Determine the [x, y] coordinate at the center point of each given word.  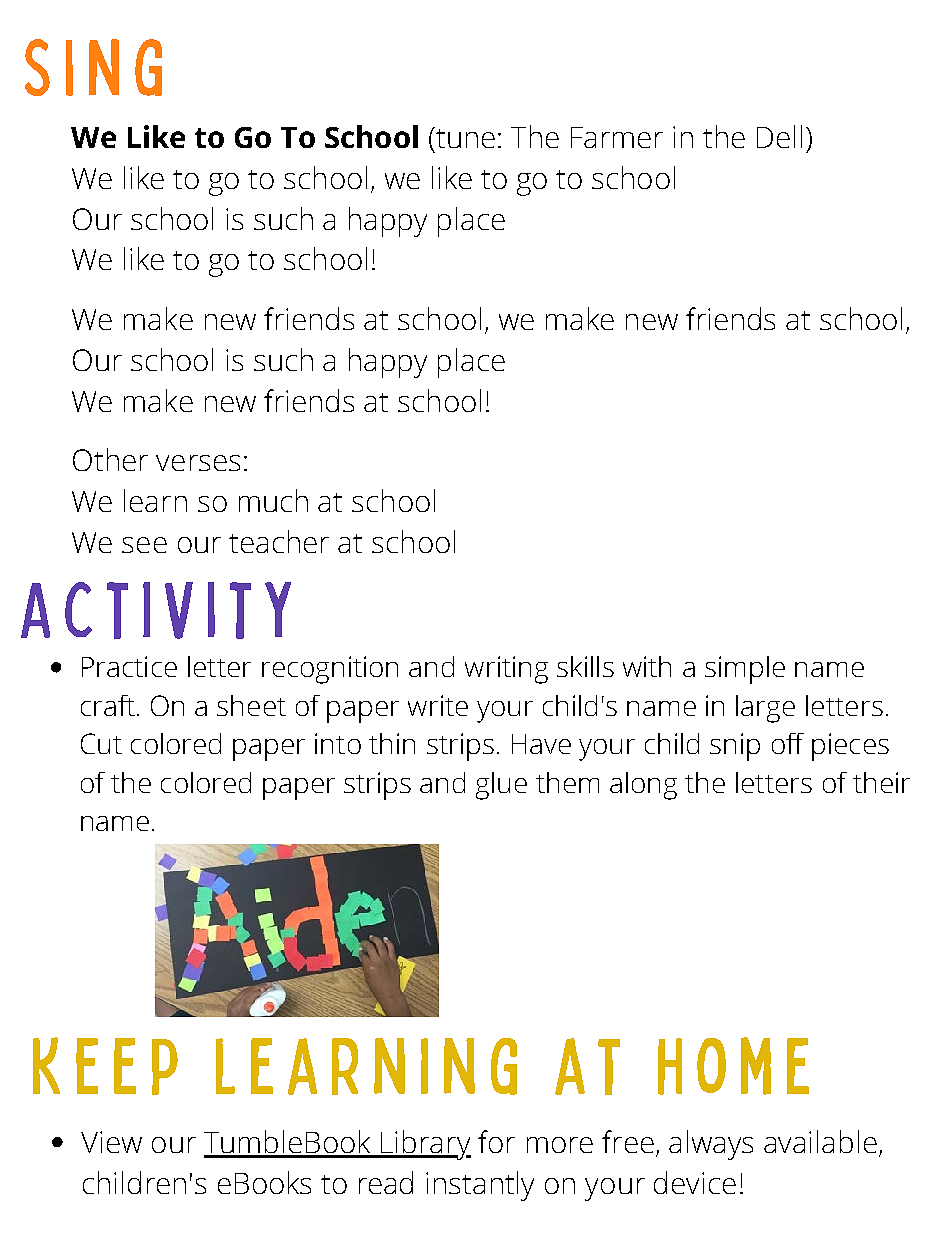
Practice [129, 666]
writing [506, 670]
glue [501, 786]
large [765, 709]
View [111, 1142]
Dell [779, 136]
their [881, 782]
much [273, 500]
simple [745, 670]
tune [464, 137]
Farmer [617, 137]
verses [198, 463]
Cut [101, 743]
